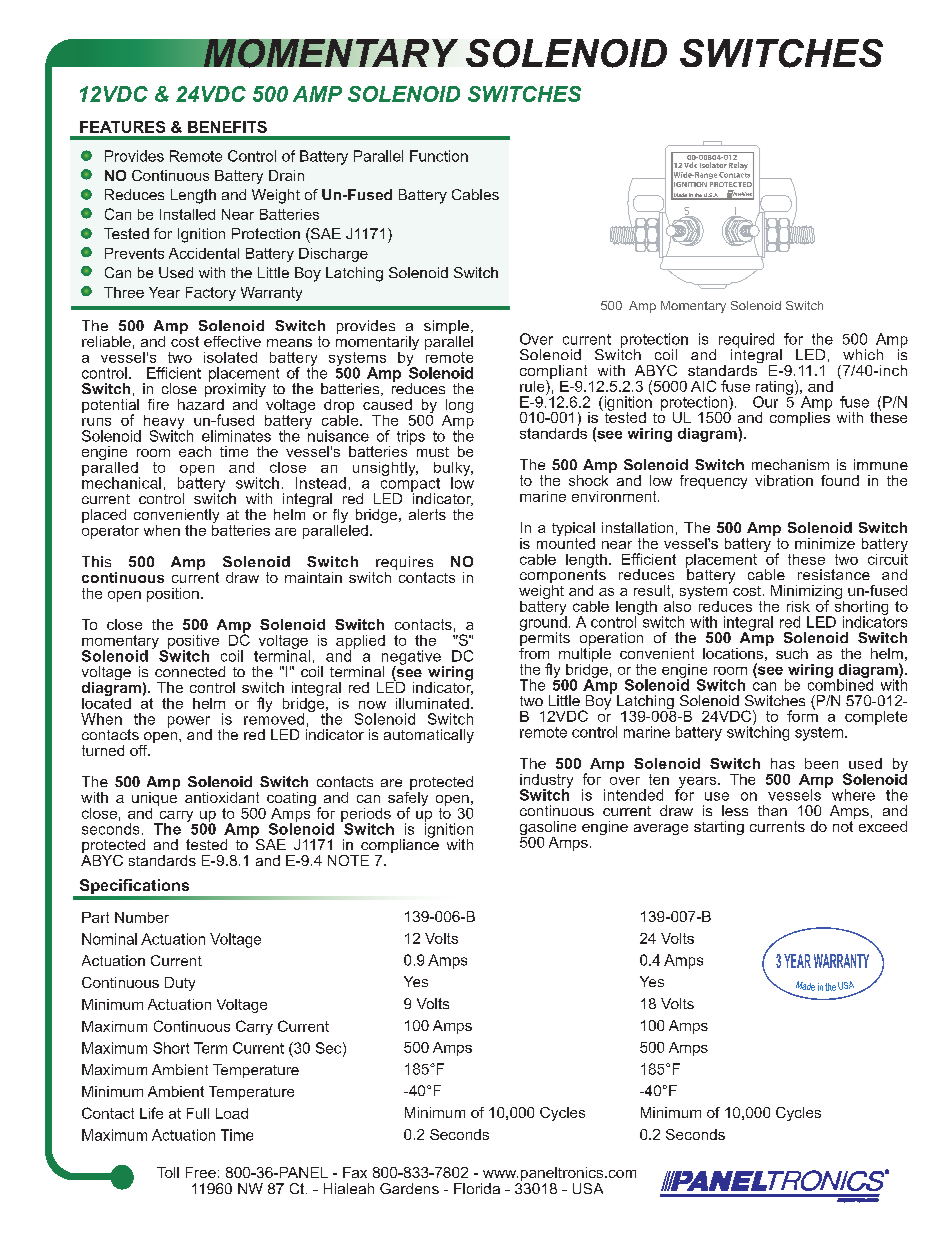 The image size is (952, 1233). I want to click on Installed, so click(187, 214).
